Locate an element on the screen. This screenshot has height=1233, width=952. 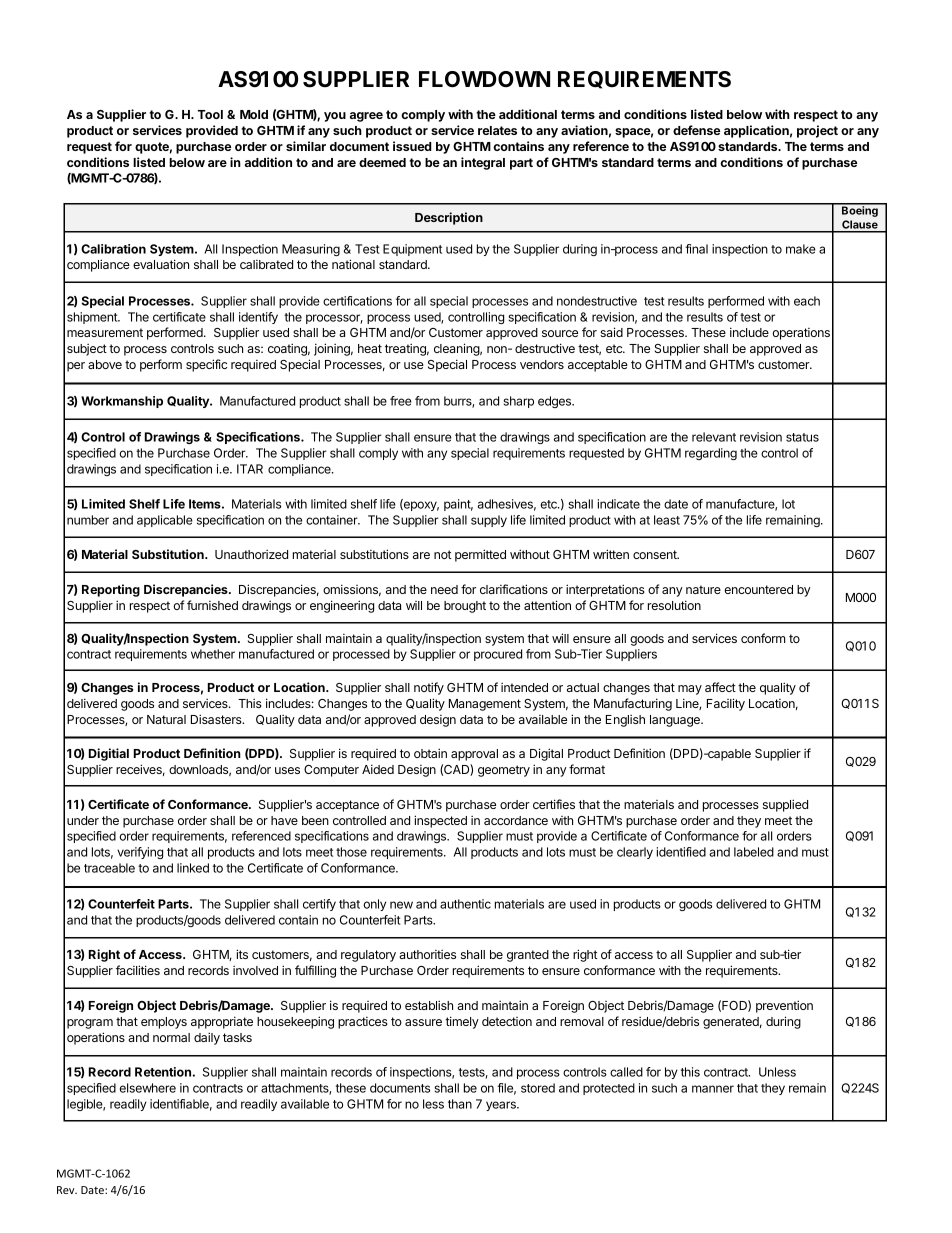
Natural is located at coordinates (166, 719).
